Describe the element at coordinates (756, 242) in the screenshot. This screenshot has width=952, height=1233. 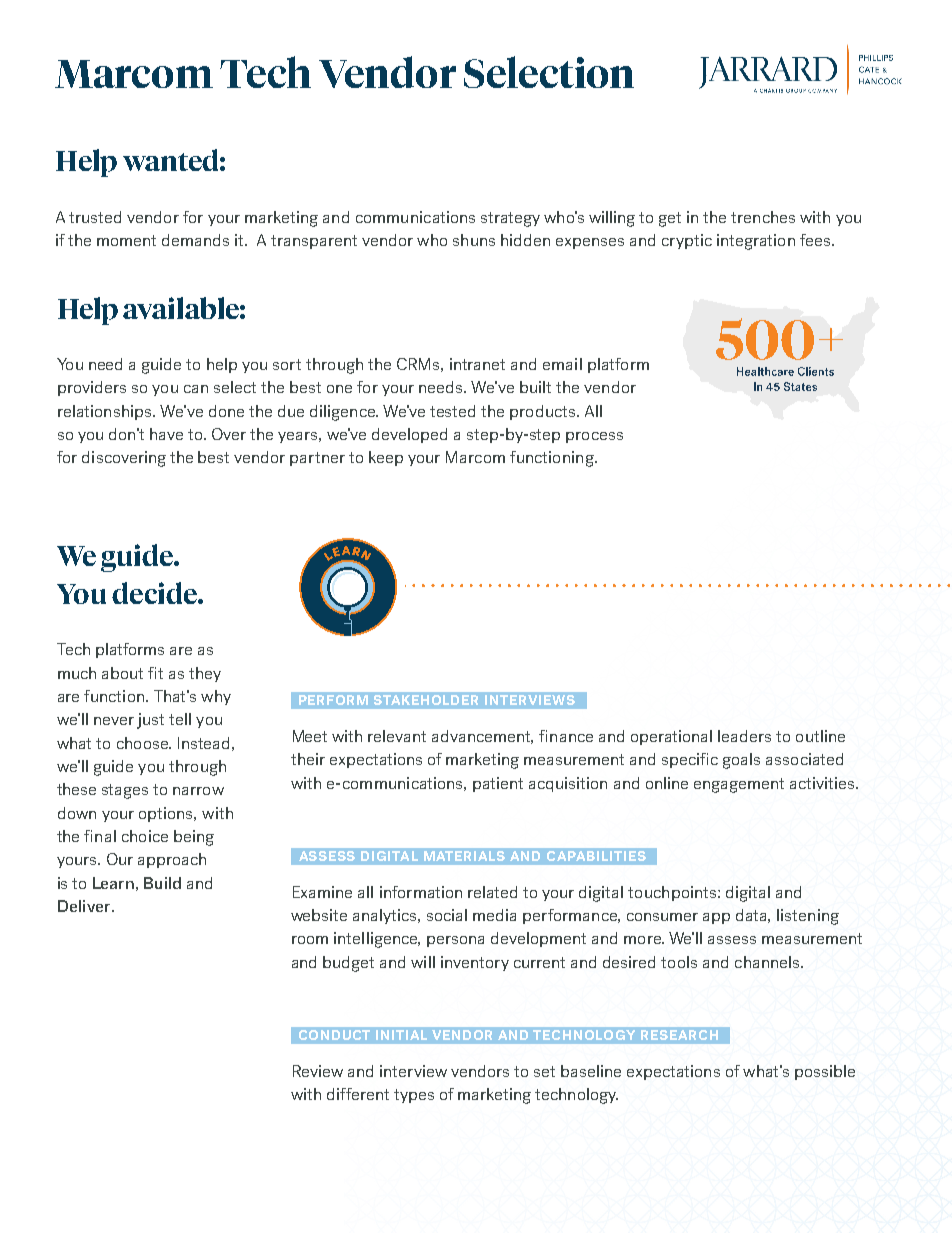
I see `integration` at that location.
